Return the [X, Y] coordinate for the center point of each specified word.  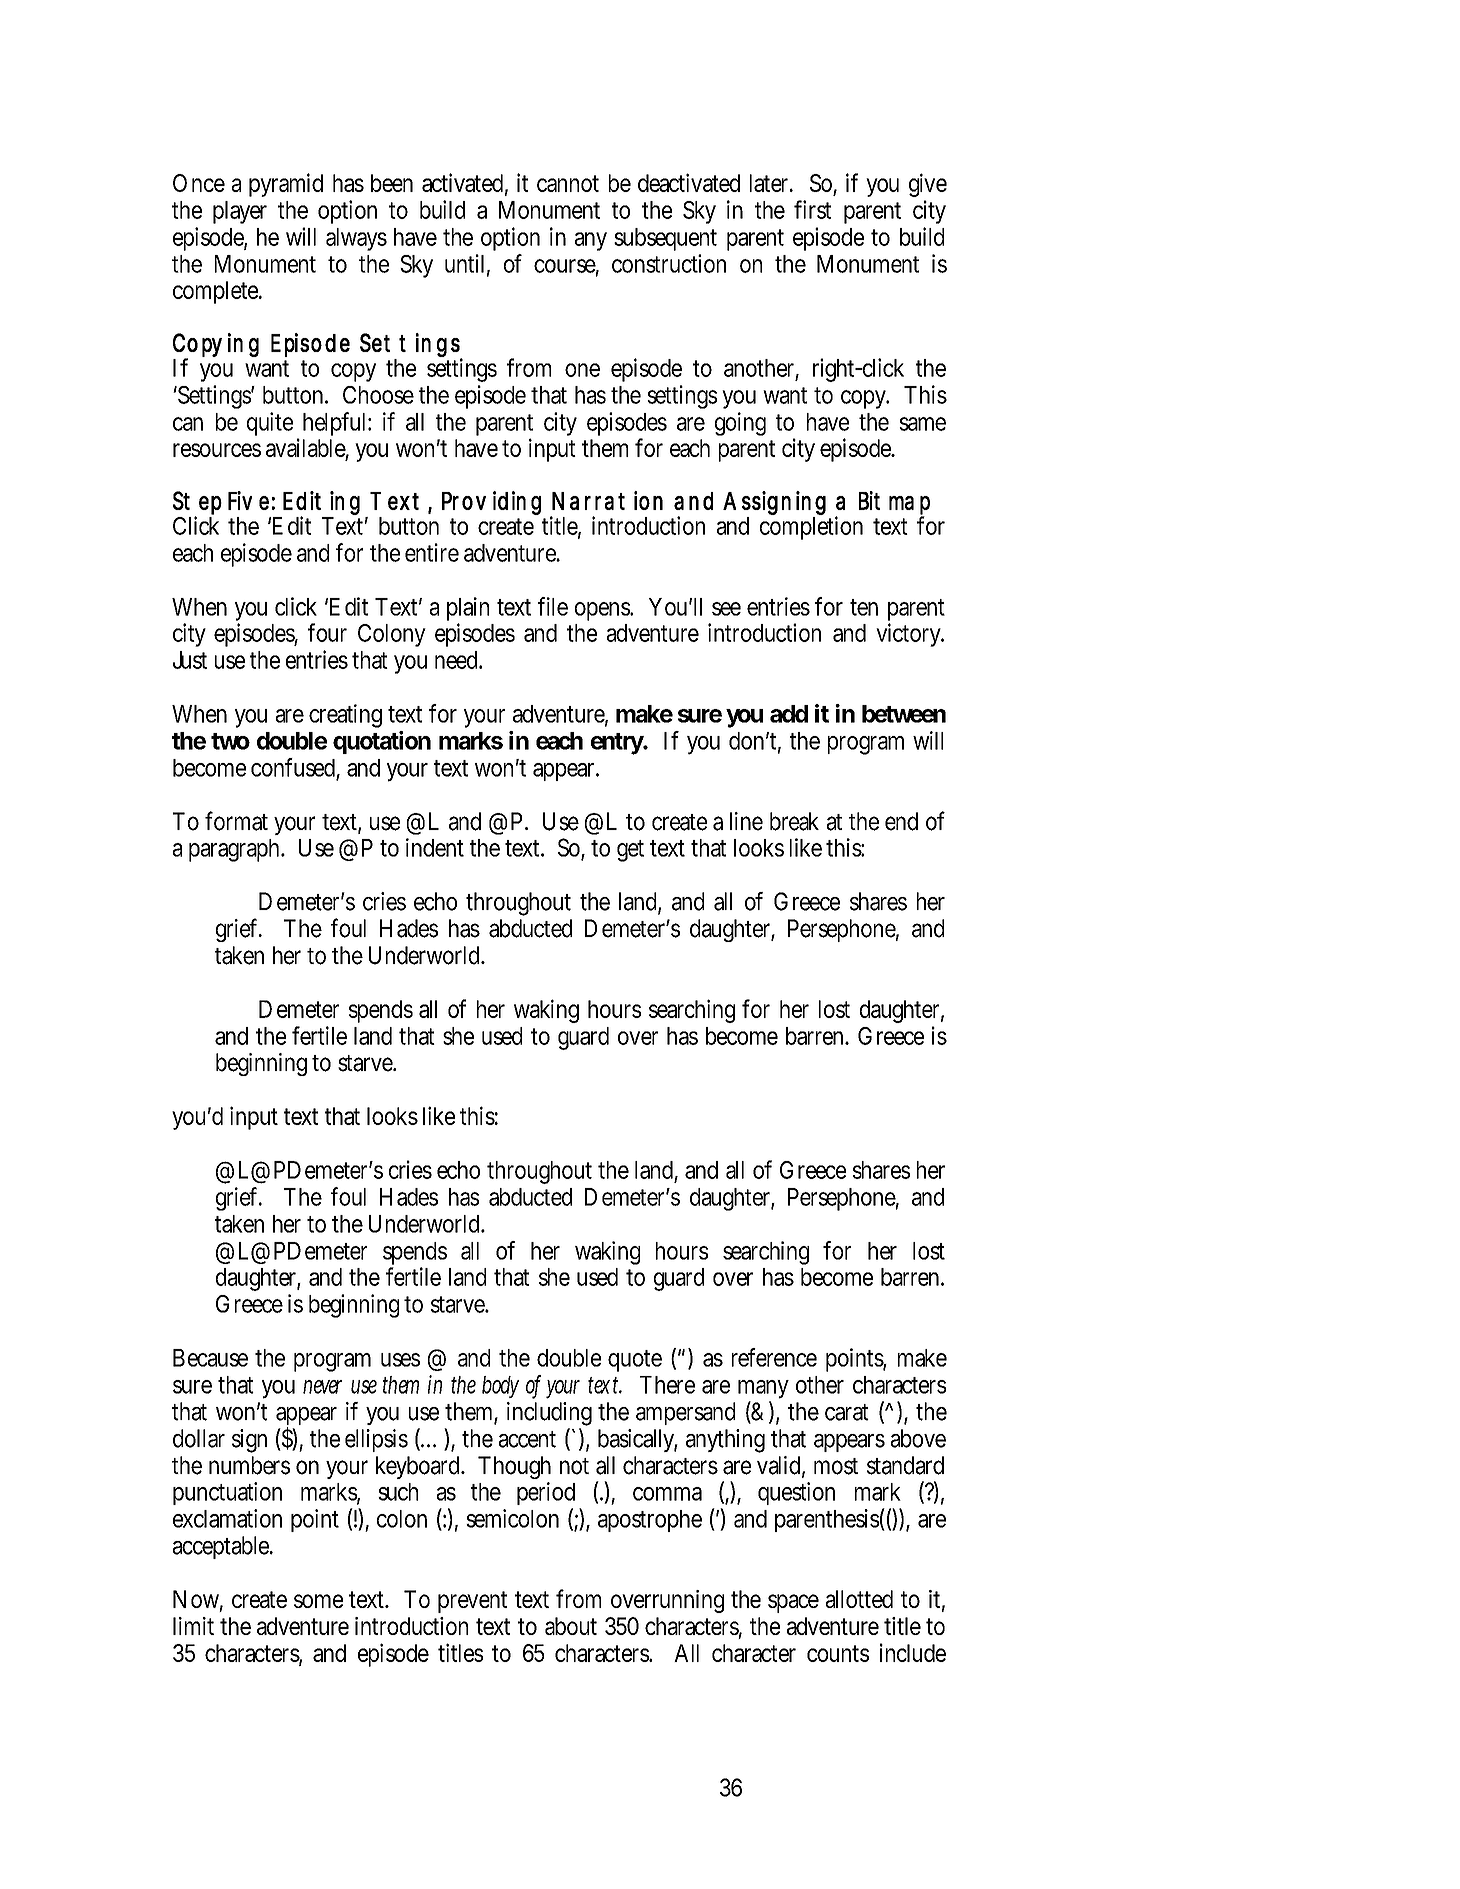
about [571, 1626]
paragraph [236, 850]
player [240, 212]
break [794, 821]
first [812, 209]
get [630, 851]
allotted [859, 1599]
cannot [568, 183]
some [318, 1601]
